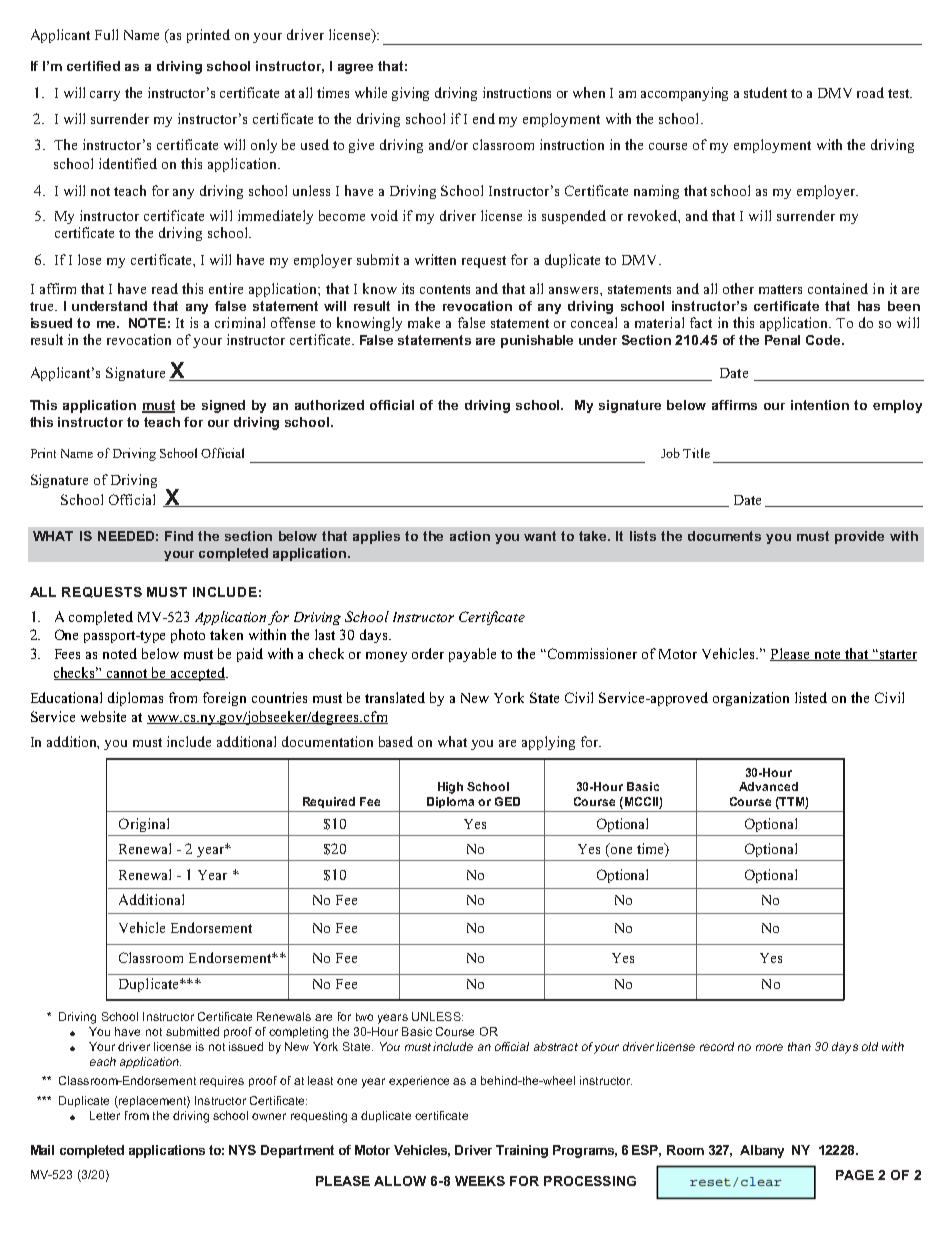 This screenshot has height=1233, width=952. I want to click on giving, so click(410, 94).
